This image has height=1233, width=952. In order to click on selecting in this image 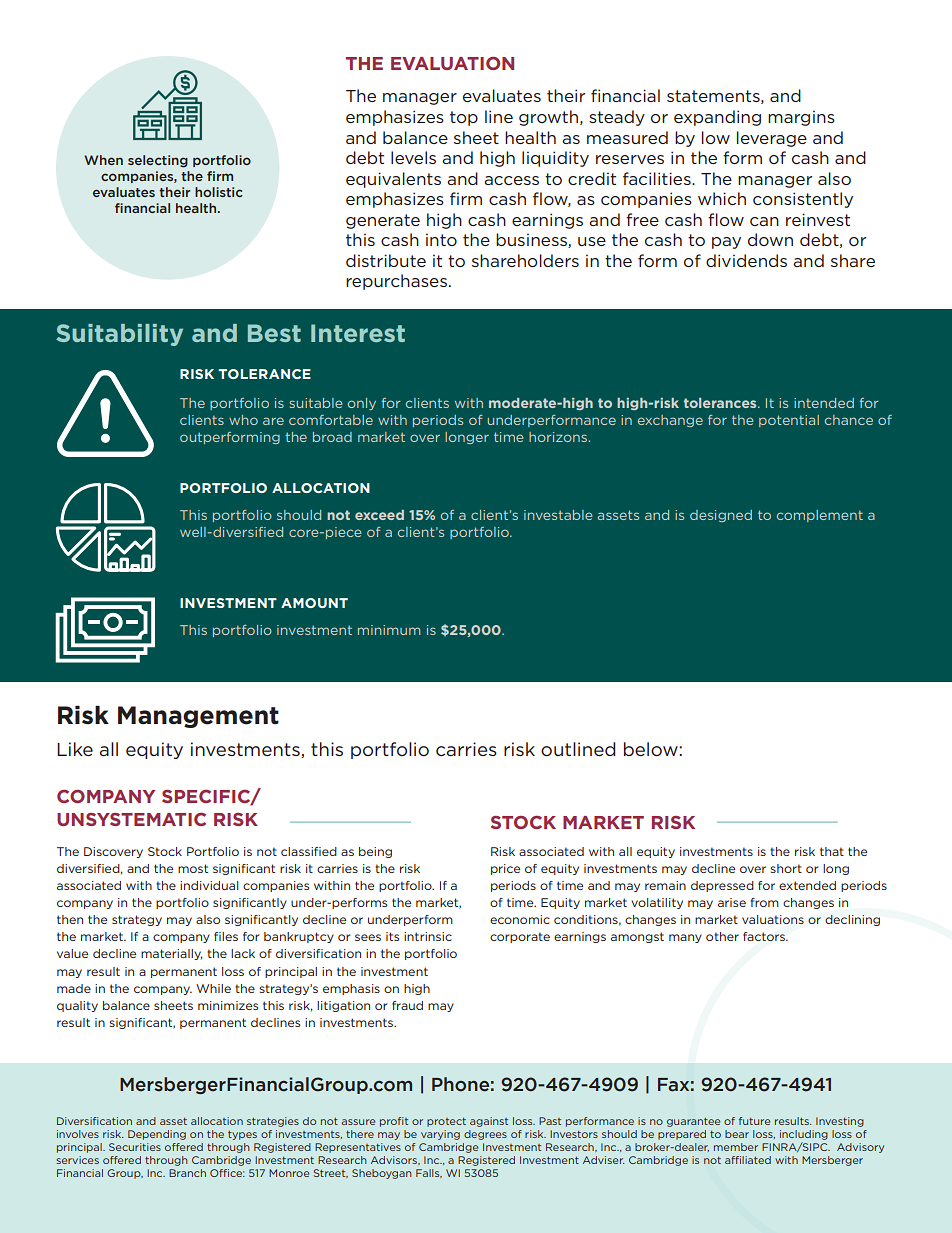, I will do `click(158, 161)`.
